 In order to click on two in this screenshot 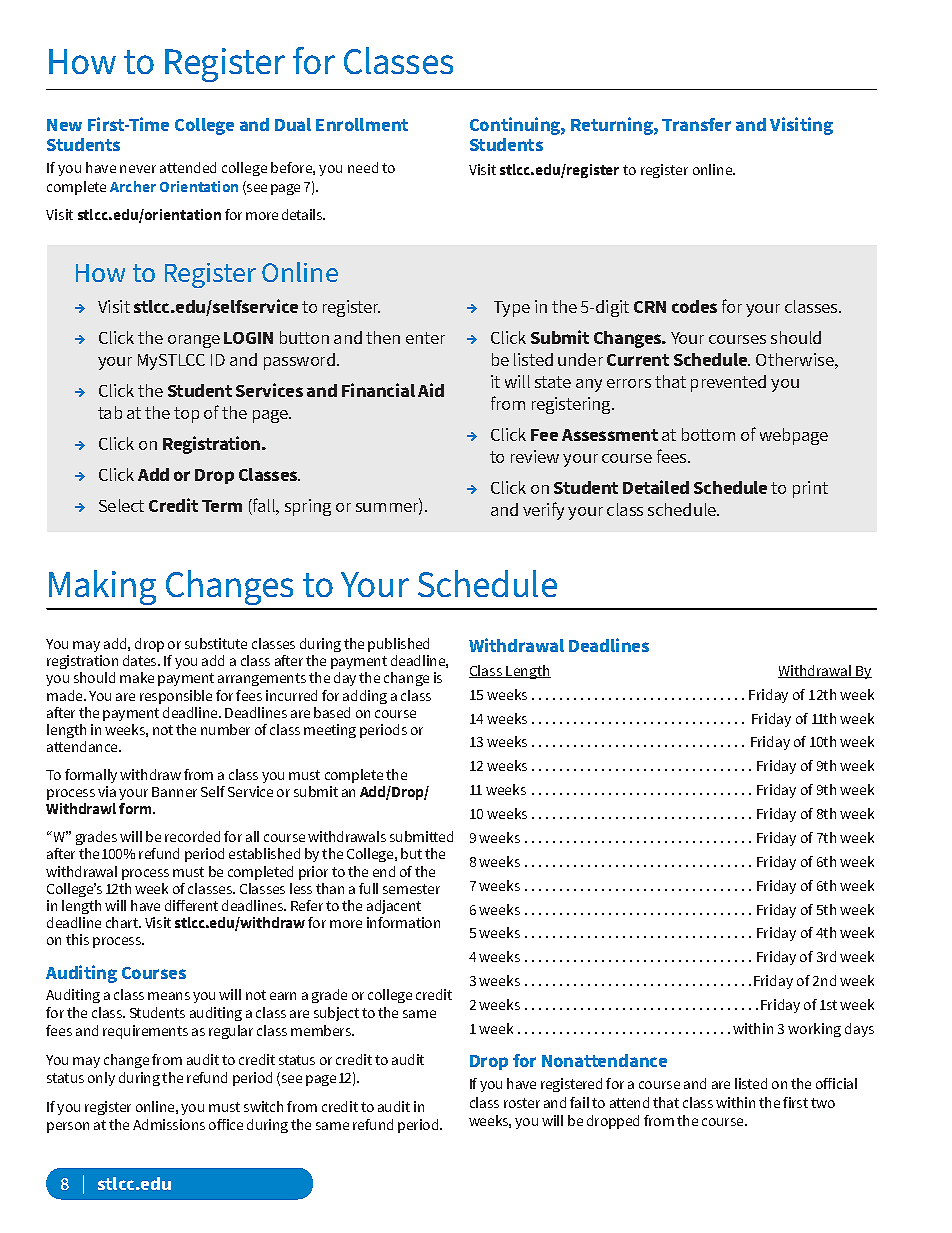, I will do `click(823, 1103)`.
